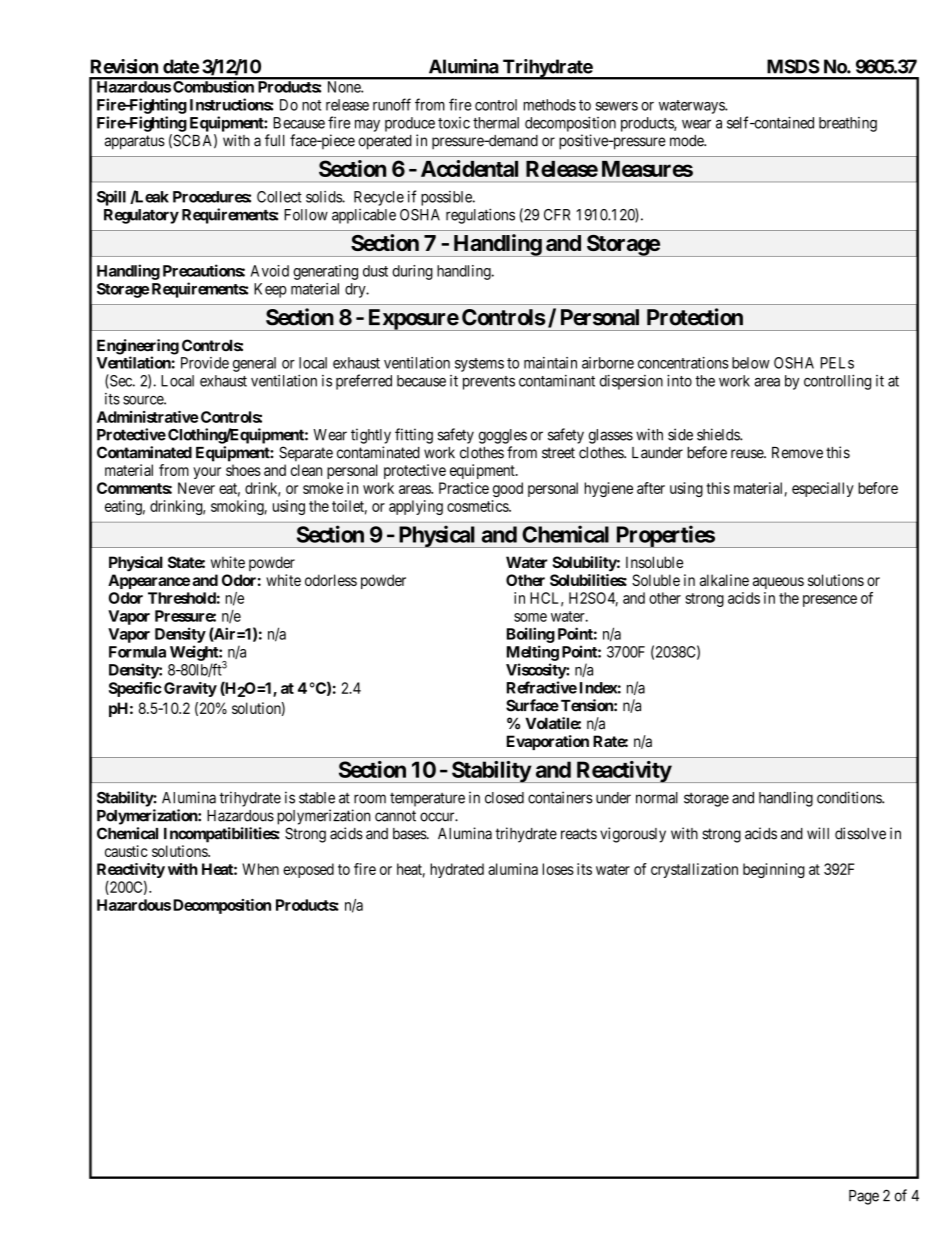  I want to click on Formula, so click(137, 652).
